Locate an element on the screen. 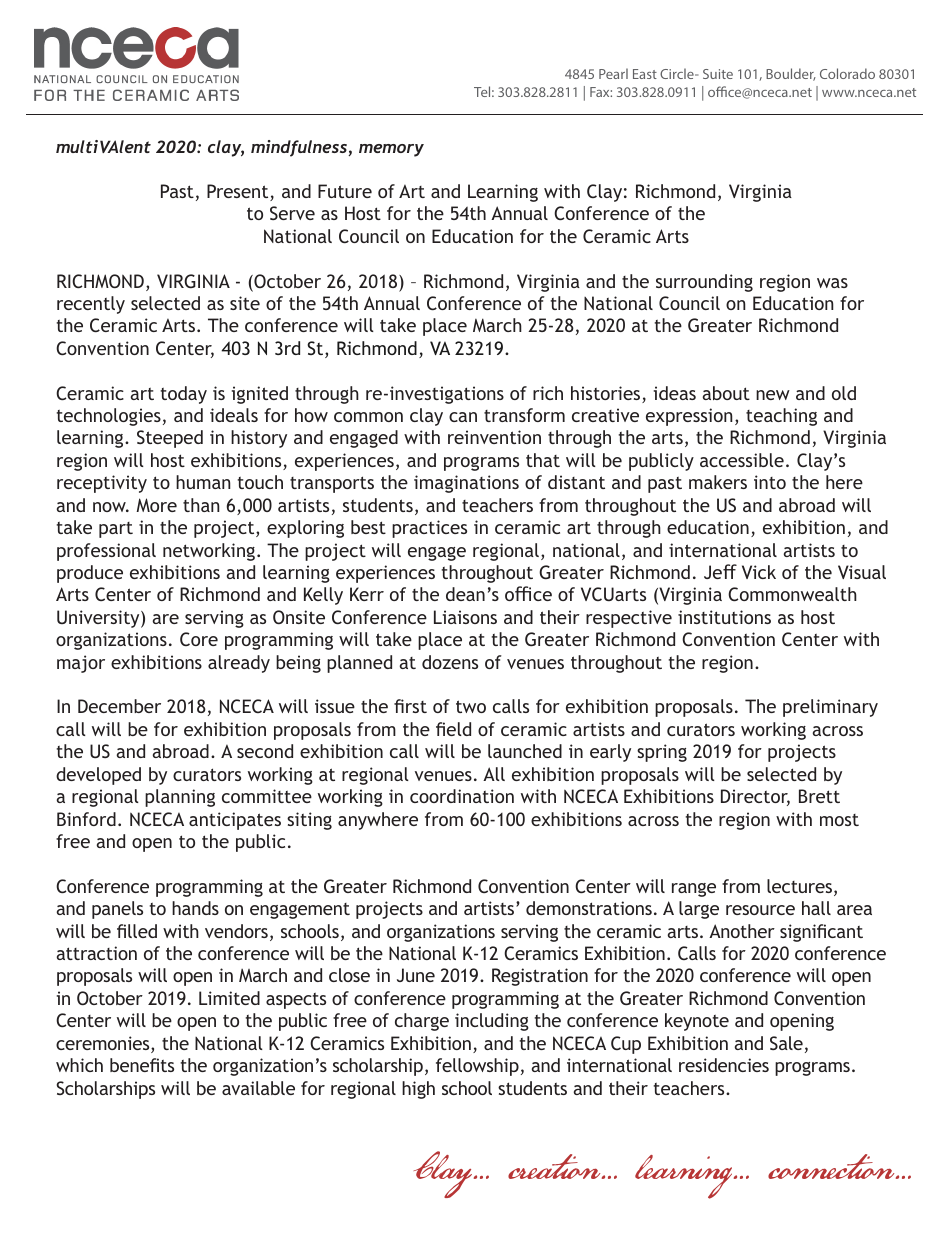 Image resolution: width=952 pixels, height=1233 pixels. Present is located at coordinates (239, 192).
